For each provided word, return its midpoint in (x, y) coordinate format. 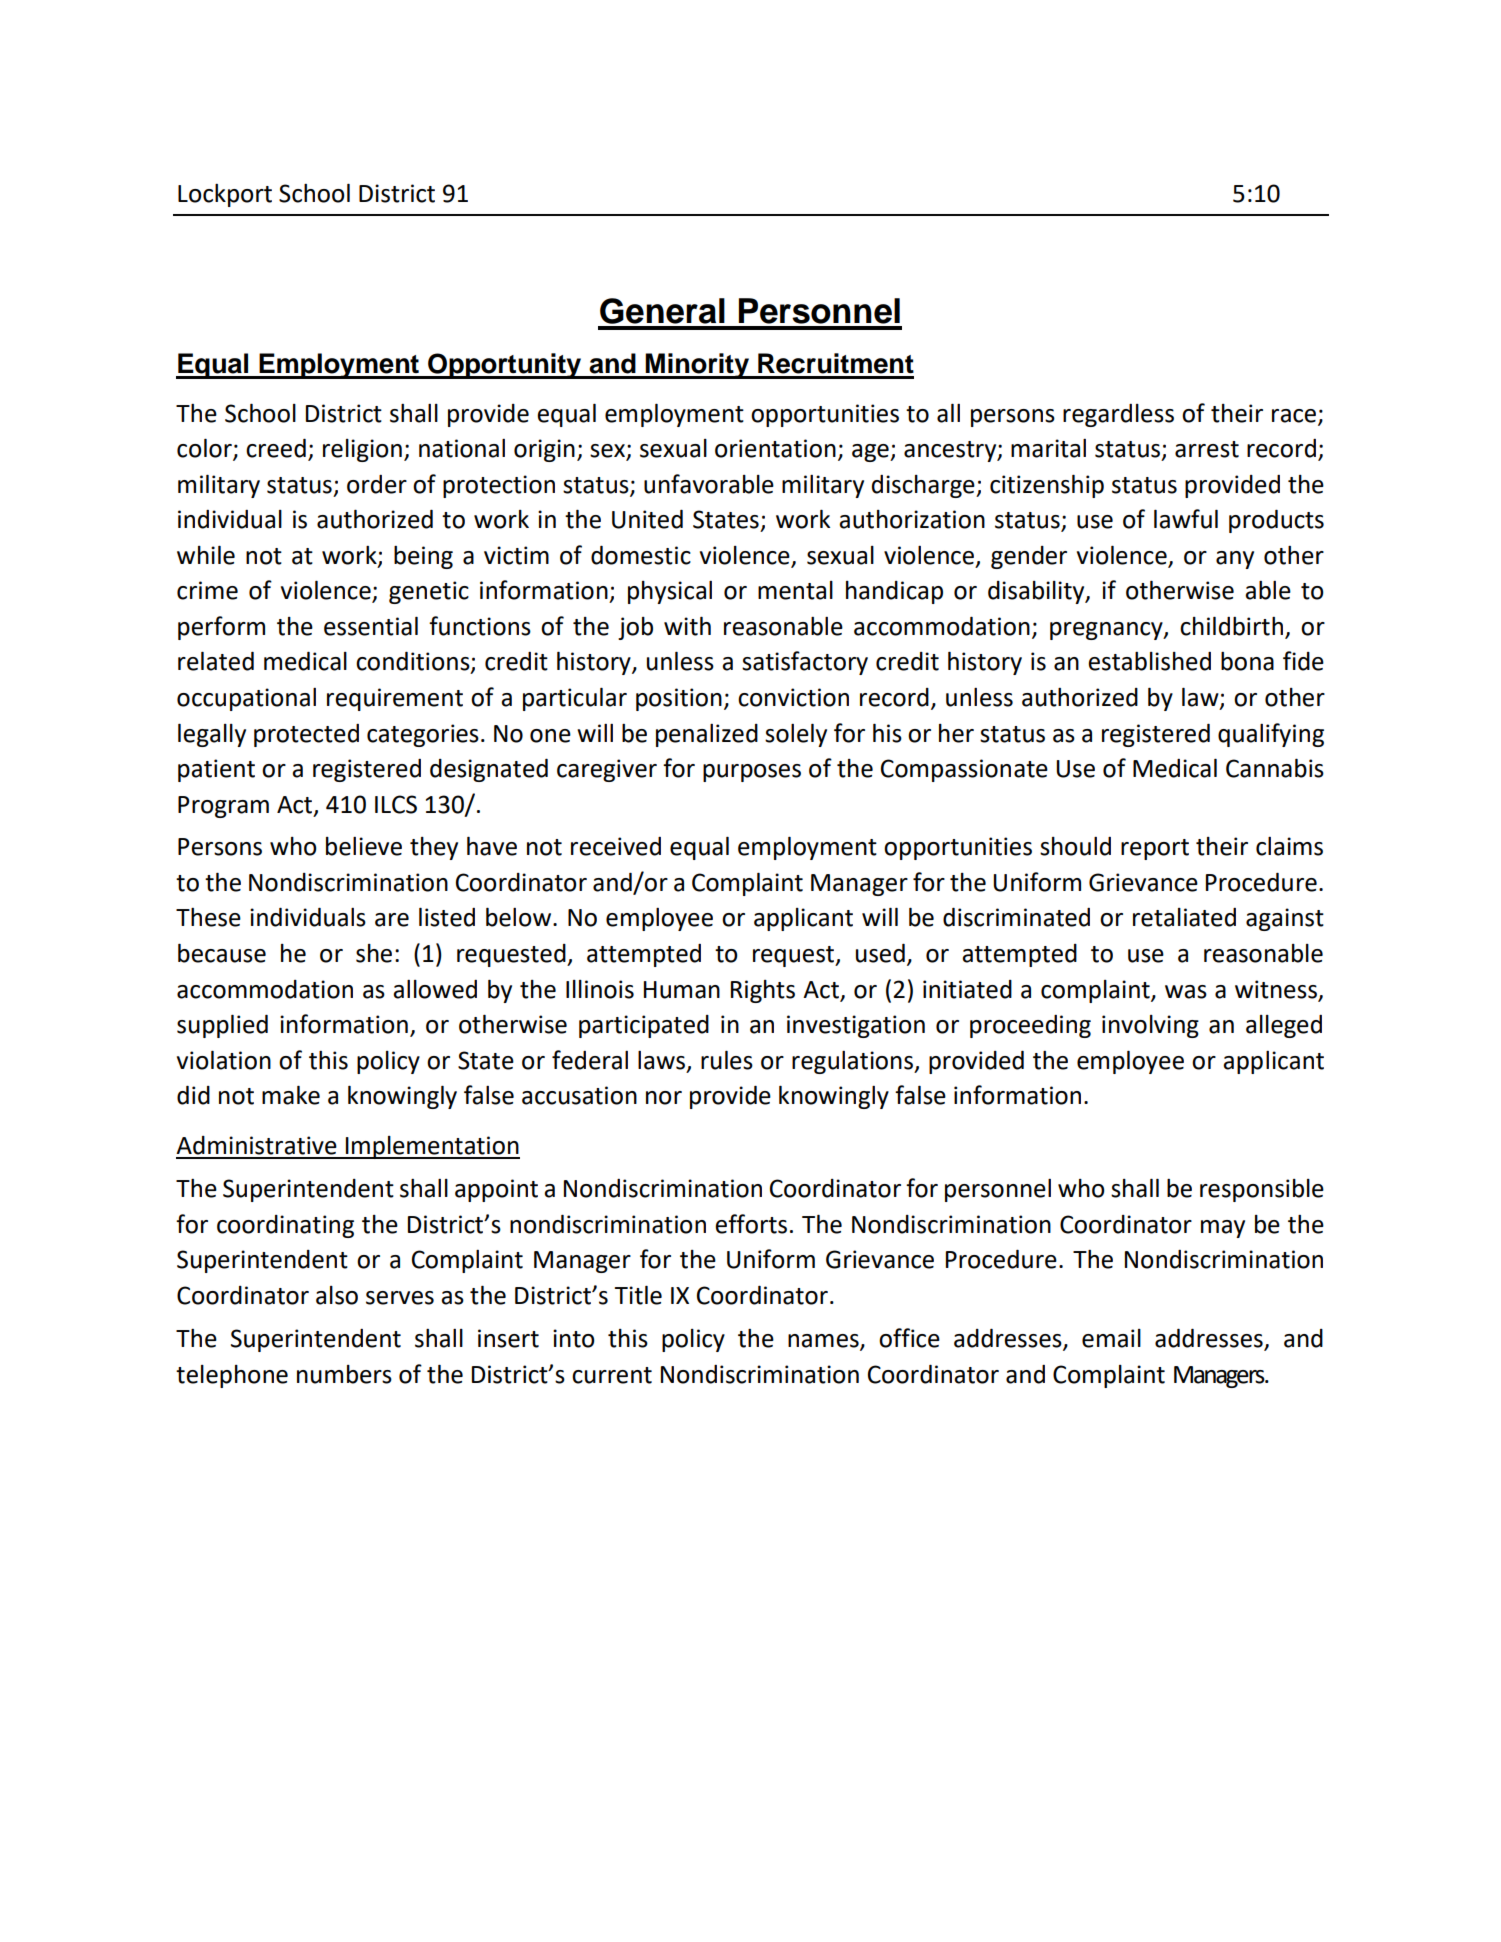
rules (727, 1060)
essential (371, 626)
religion (362, 450)
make (291, 1095)
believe (364, 846)
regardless (1118, 415)
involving (1150, 1026)
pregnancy (1107, 631)
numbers (344, 1374)
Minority (697, 366)
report (1155, 849)
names (824, 1342)
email (1111, 1338)
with (687, 626)
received (616, 846)
